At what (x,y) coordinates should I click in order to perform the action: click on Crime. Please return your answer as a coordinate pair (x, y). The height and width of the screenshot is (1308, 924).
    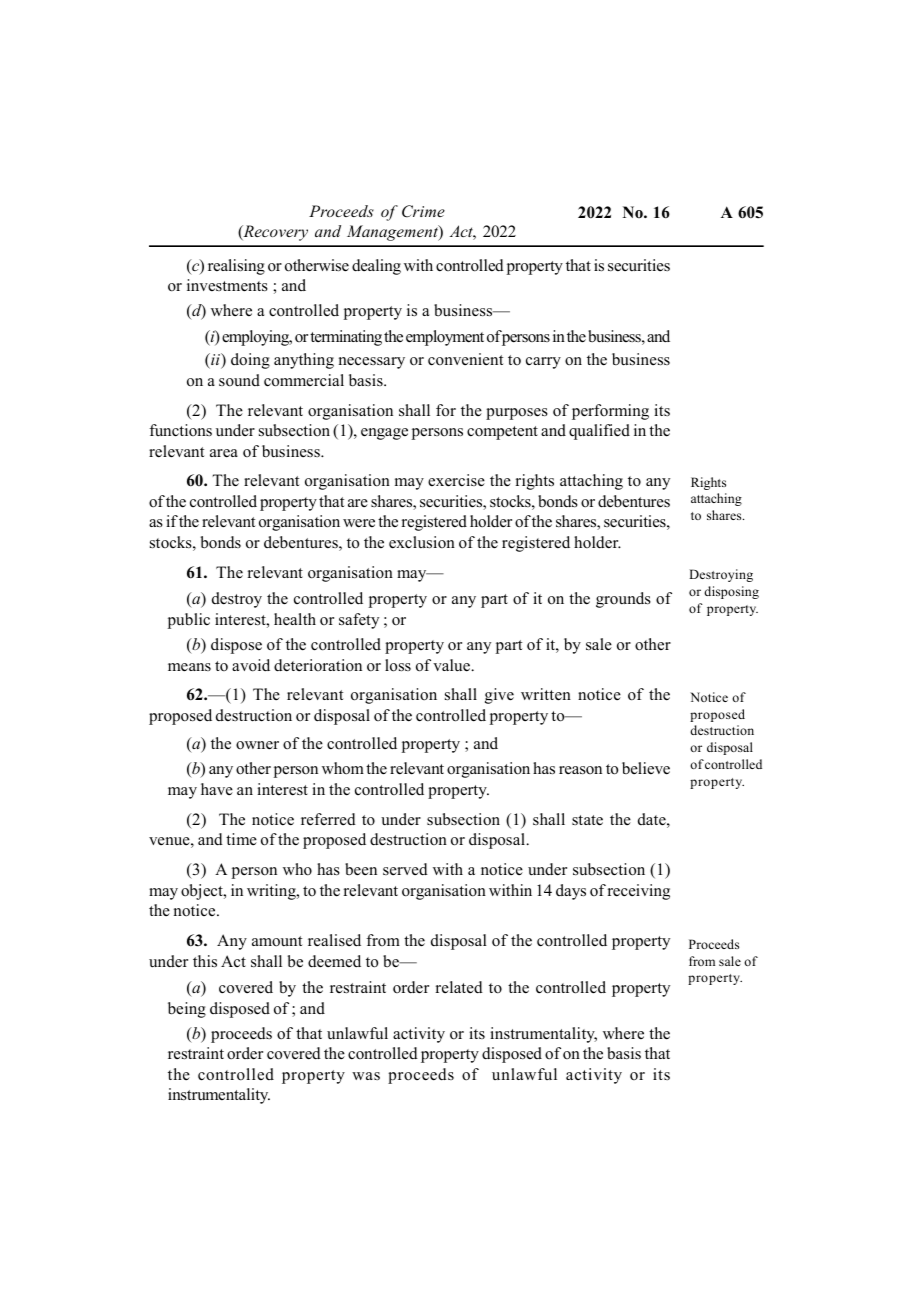
    Looking at the image, I should click on (423, 211).
